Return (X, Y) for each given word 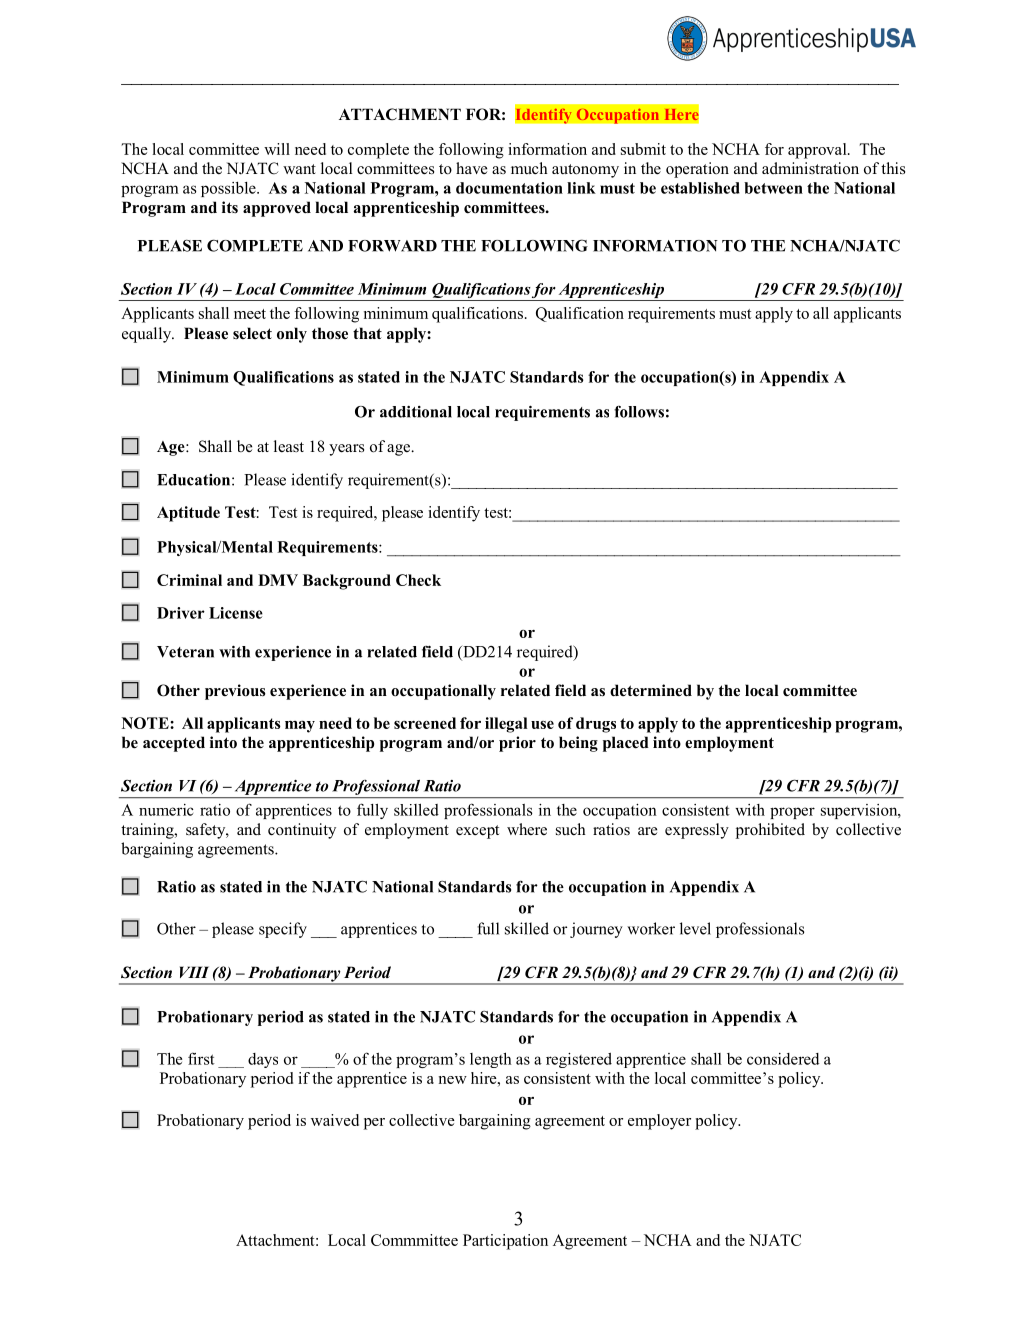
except (477, 832)
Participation (505, 1242)
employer (659, 1122)
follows (639, 412)
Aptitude (188, 514)
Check (418, 580)
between (773, 188)
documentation (509, 188)
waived (335, 1120)
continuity (302, 831)
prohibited (770, 831)
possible (229, 189)
